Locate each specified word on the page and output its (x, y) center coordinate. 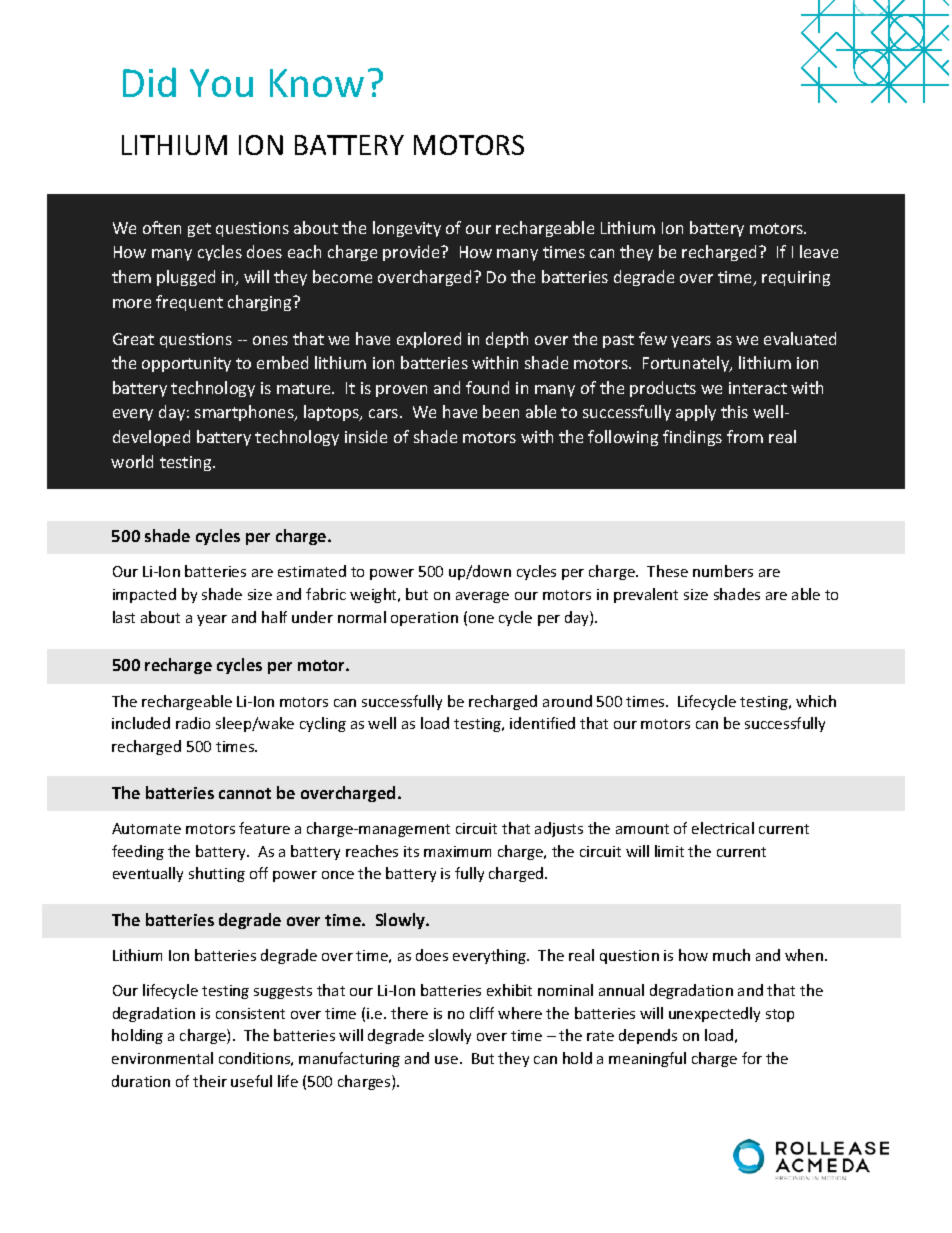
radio (193, 723)
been (501, 411)
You (221, 83)
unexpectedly (714, 1014)
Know (317, 83)
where (520, 1013)
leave (819, 251)
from (745, 436)
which (816, 701)
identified (542, 723)
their (210, 1081)
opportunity (186, 364)
